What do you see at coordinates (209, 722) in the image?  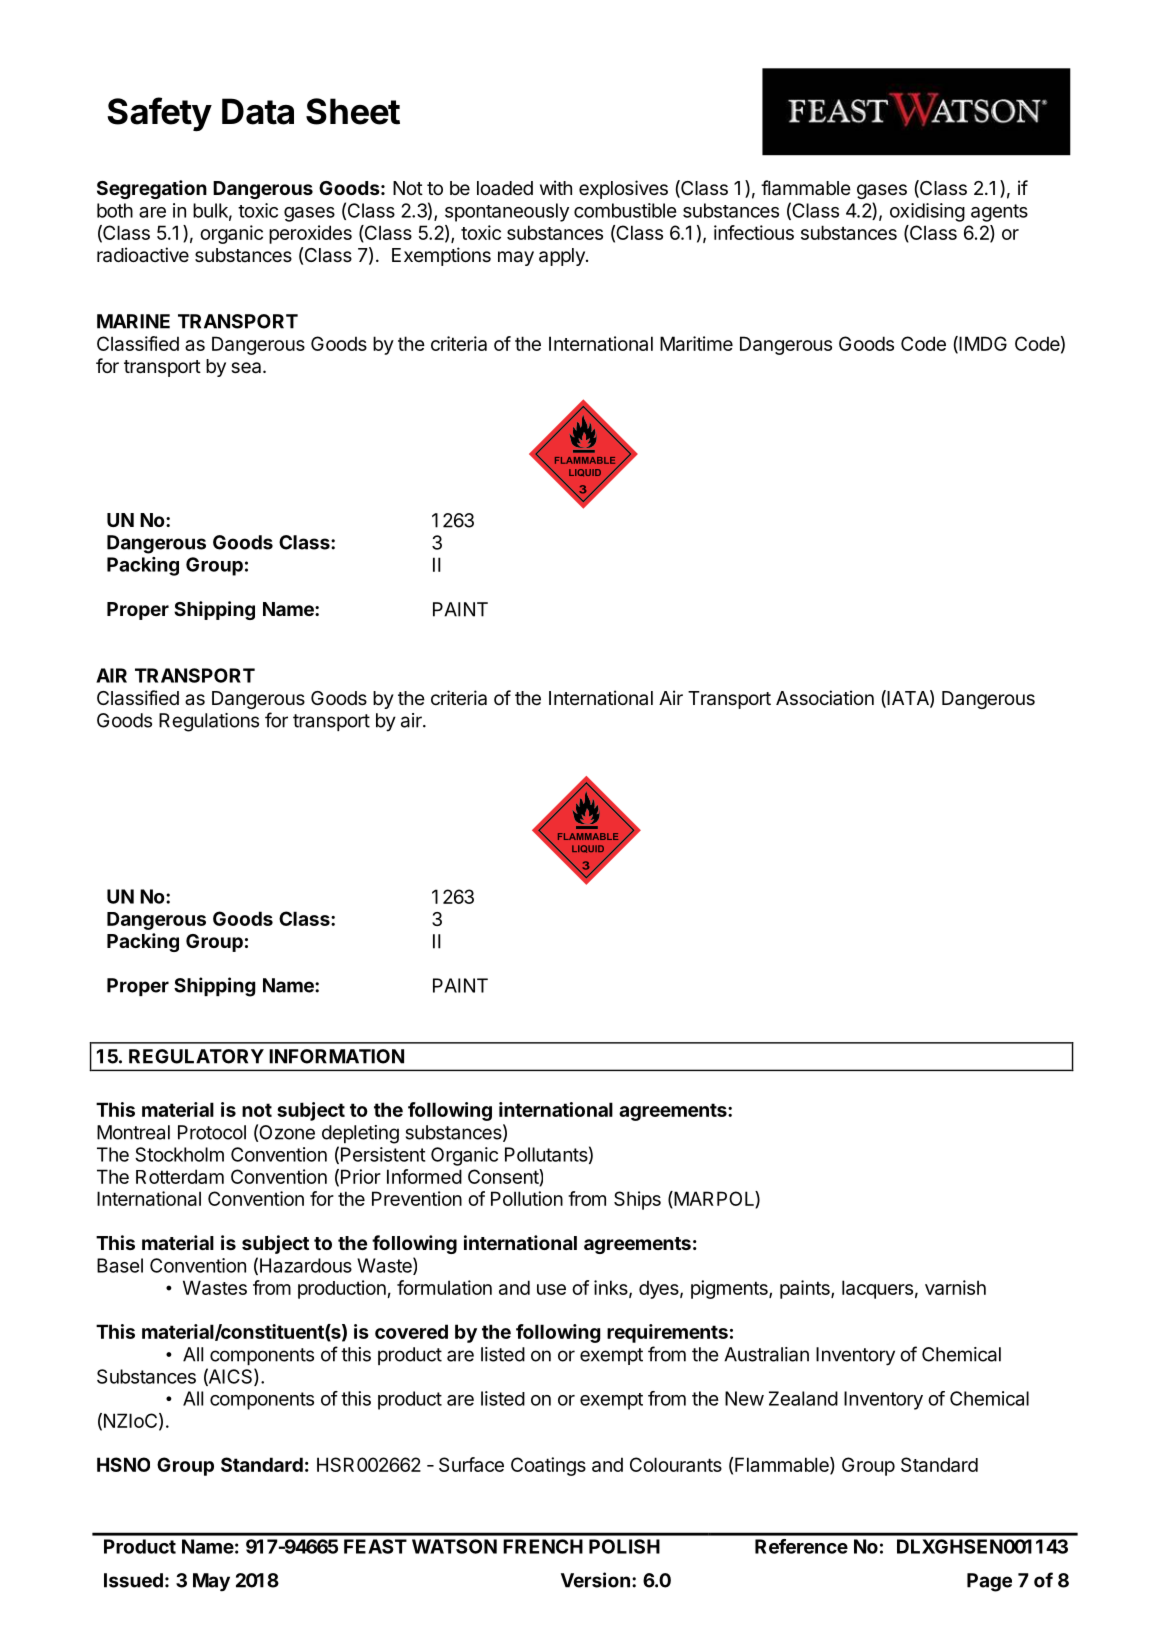 I see `Regulations` at bounding box center [209, 722].
